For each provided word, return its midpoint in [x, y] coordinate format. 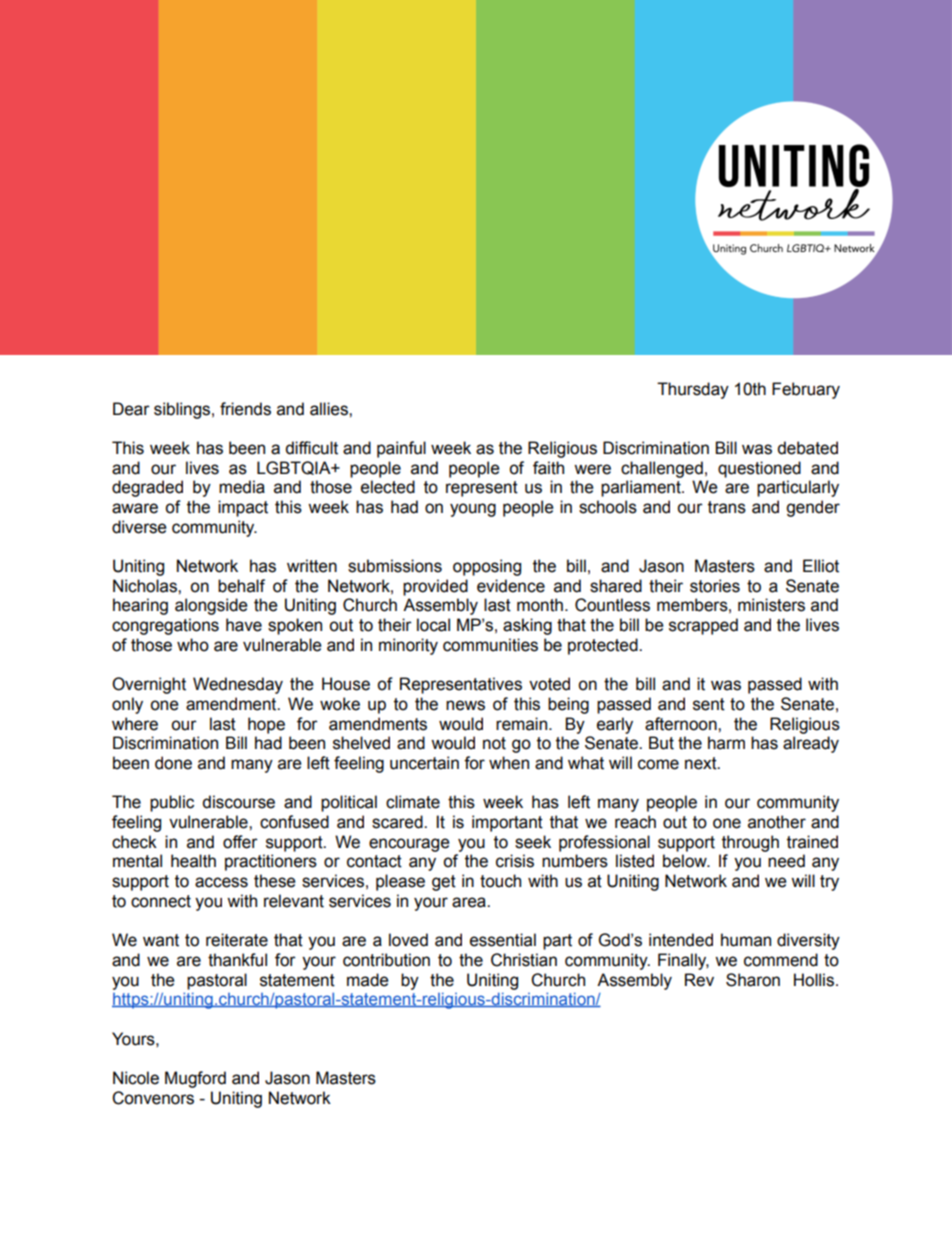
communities [490, 645]
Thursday [693, 390]
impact [243, 508]
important [507, 823]
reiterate [237, 940]
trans [727, 507]
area [470, 902]
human [746, 940]
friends [245, 409]
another [777, 822]
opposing [487, 567]
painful [401, 449]
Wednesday [238, 685]
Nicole [136, 1078]
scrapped [703, 626]
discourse [238, 802]
